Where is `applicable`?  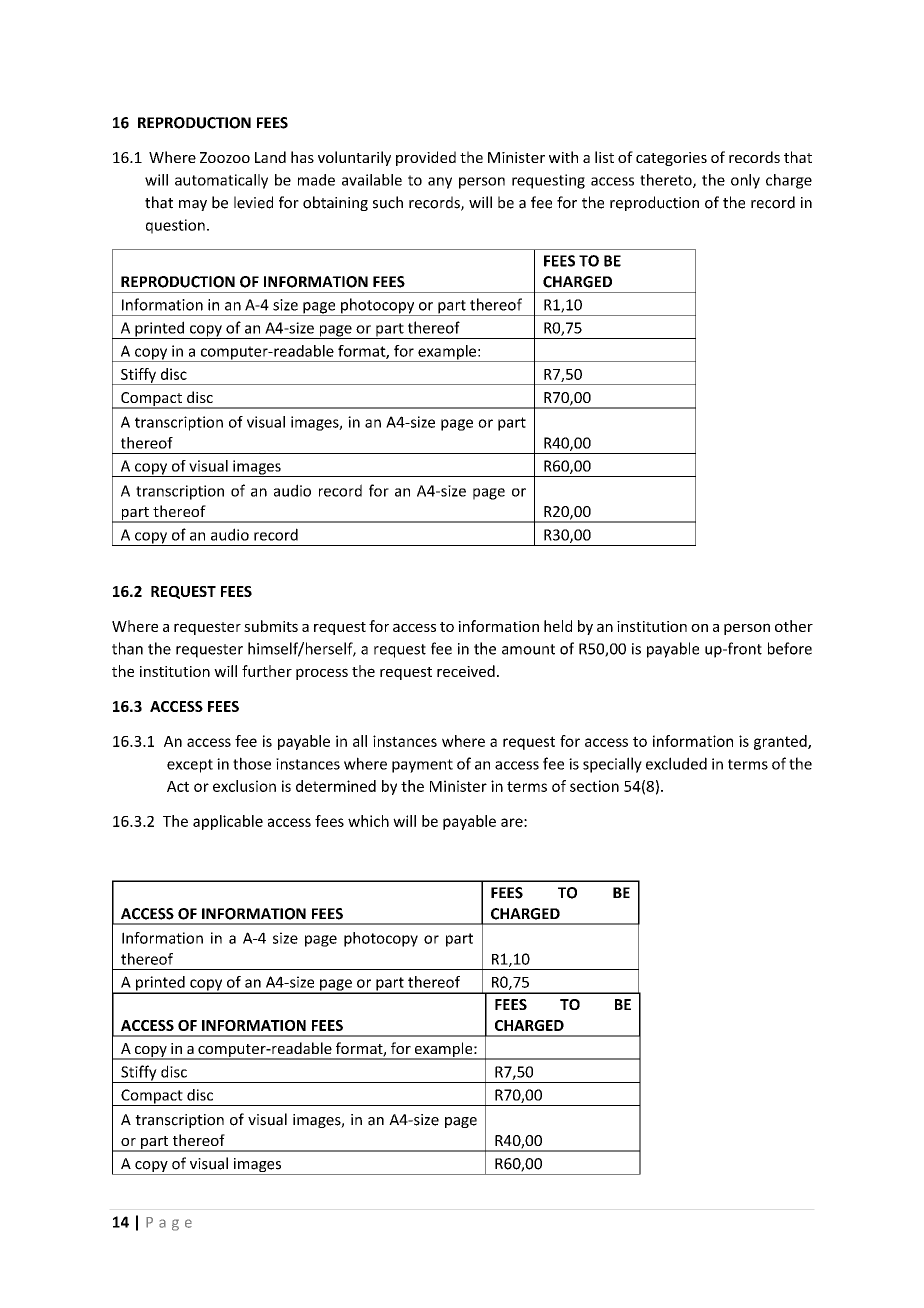 applicable is located at coordinates (228, 822).
